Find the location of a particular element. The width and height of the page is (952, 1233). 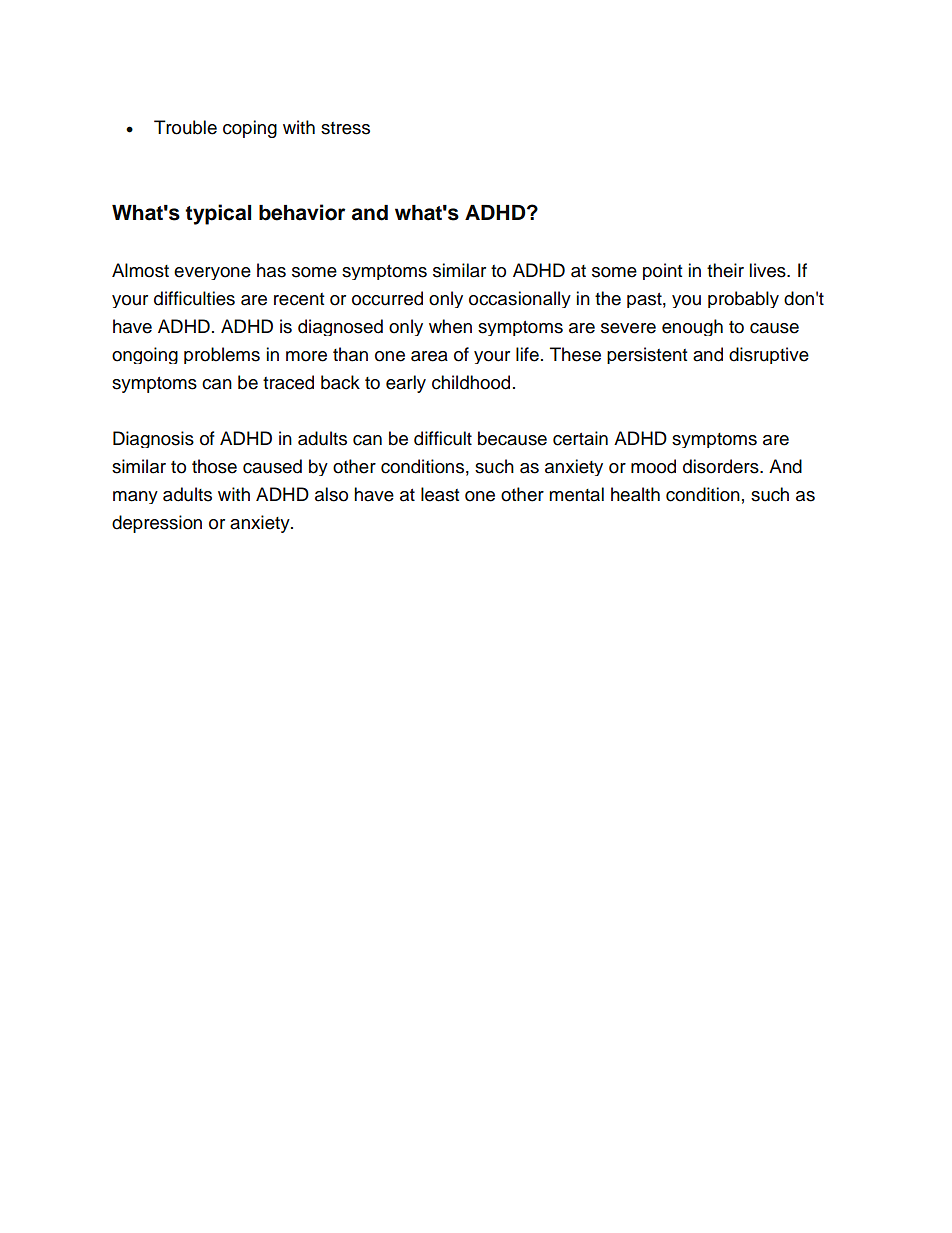

stress is located at coordinates (345, 128).
